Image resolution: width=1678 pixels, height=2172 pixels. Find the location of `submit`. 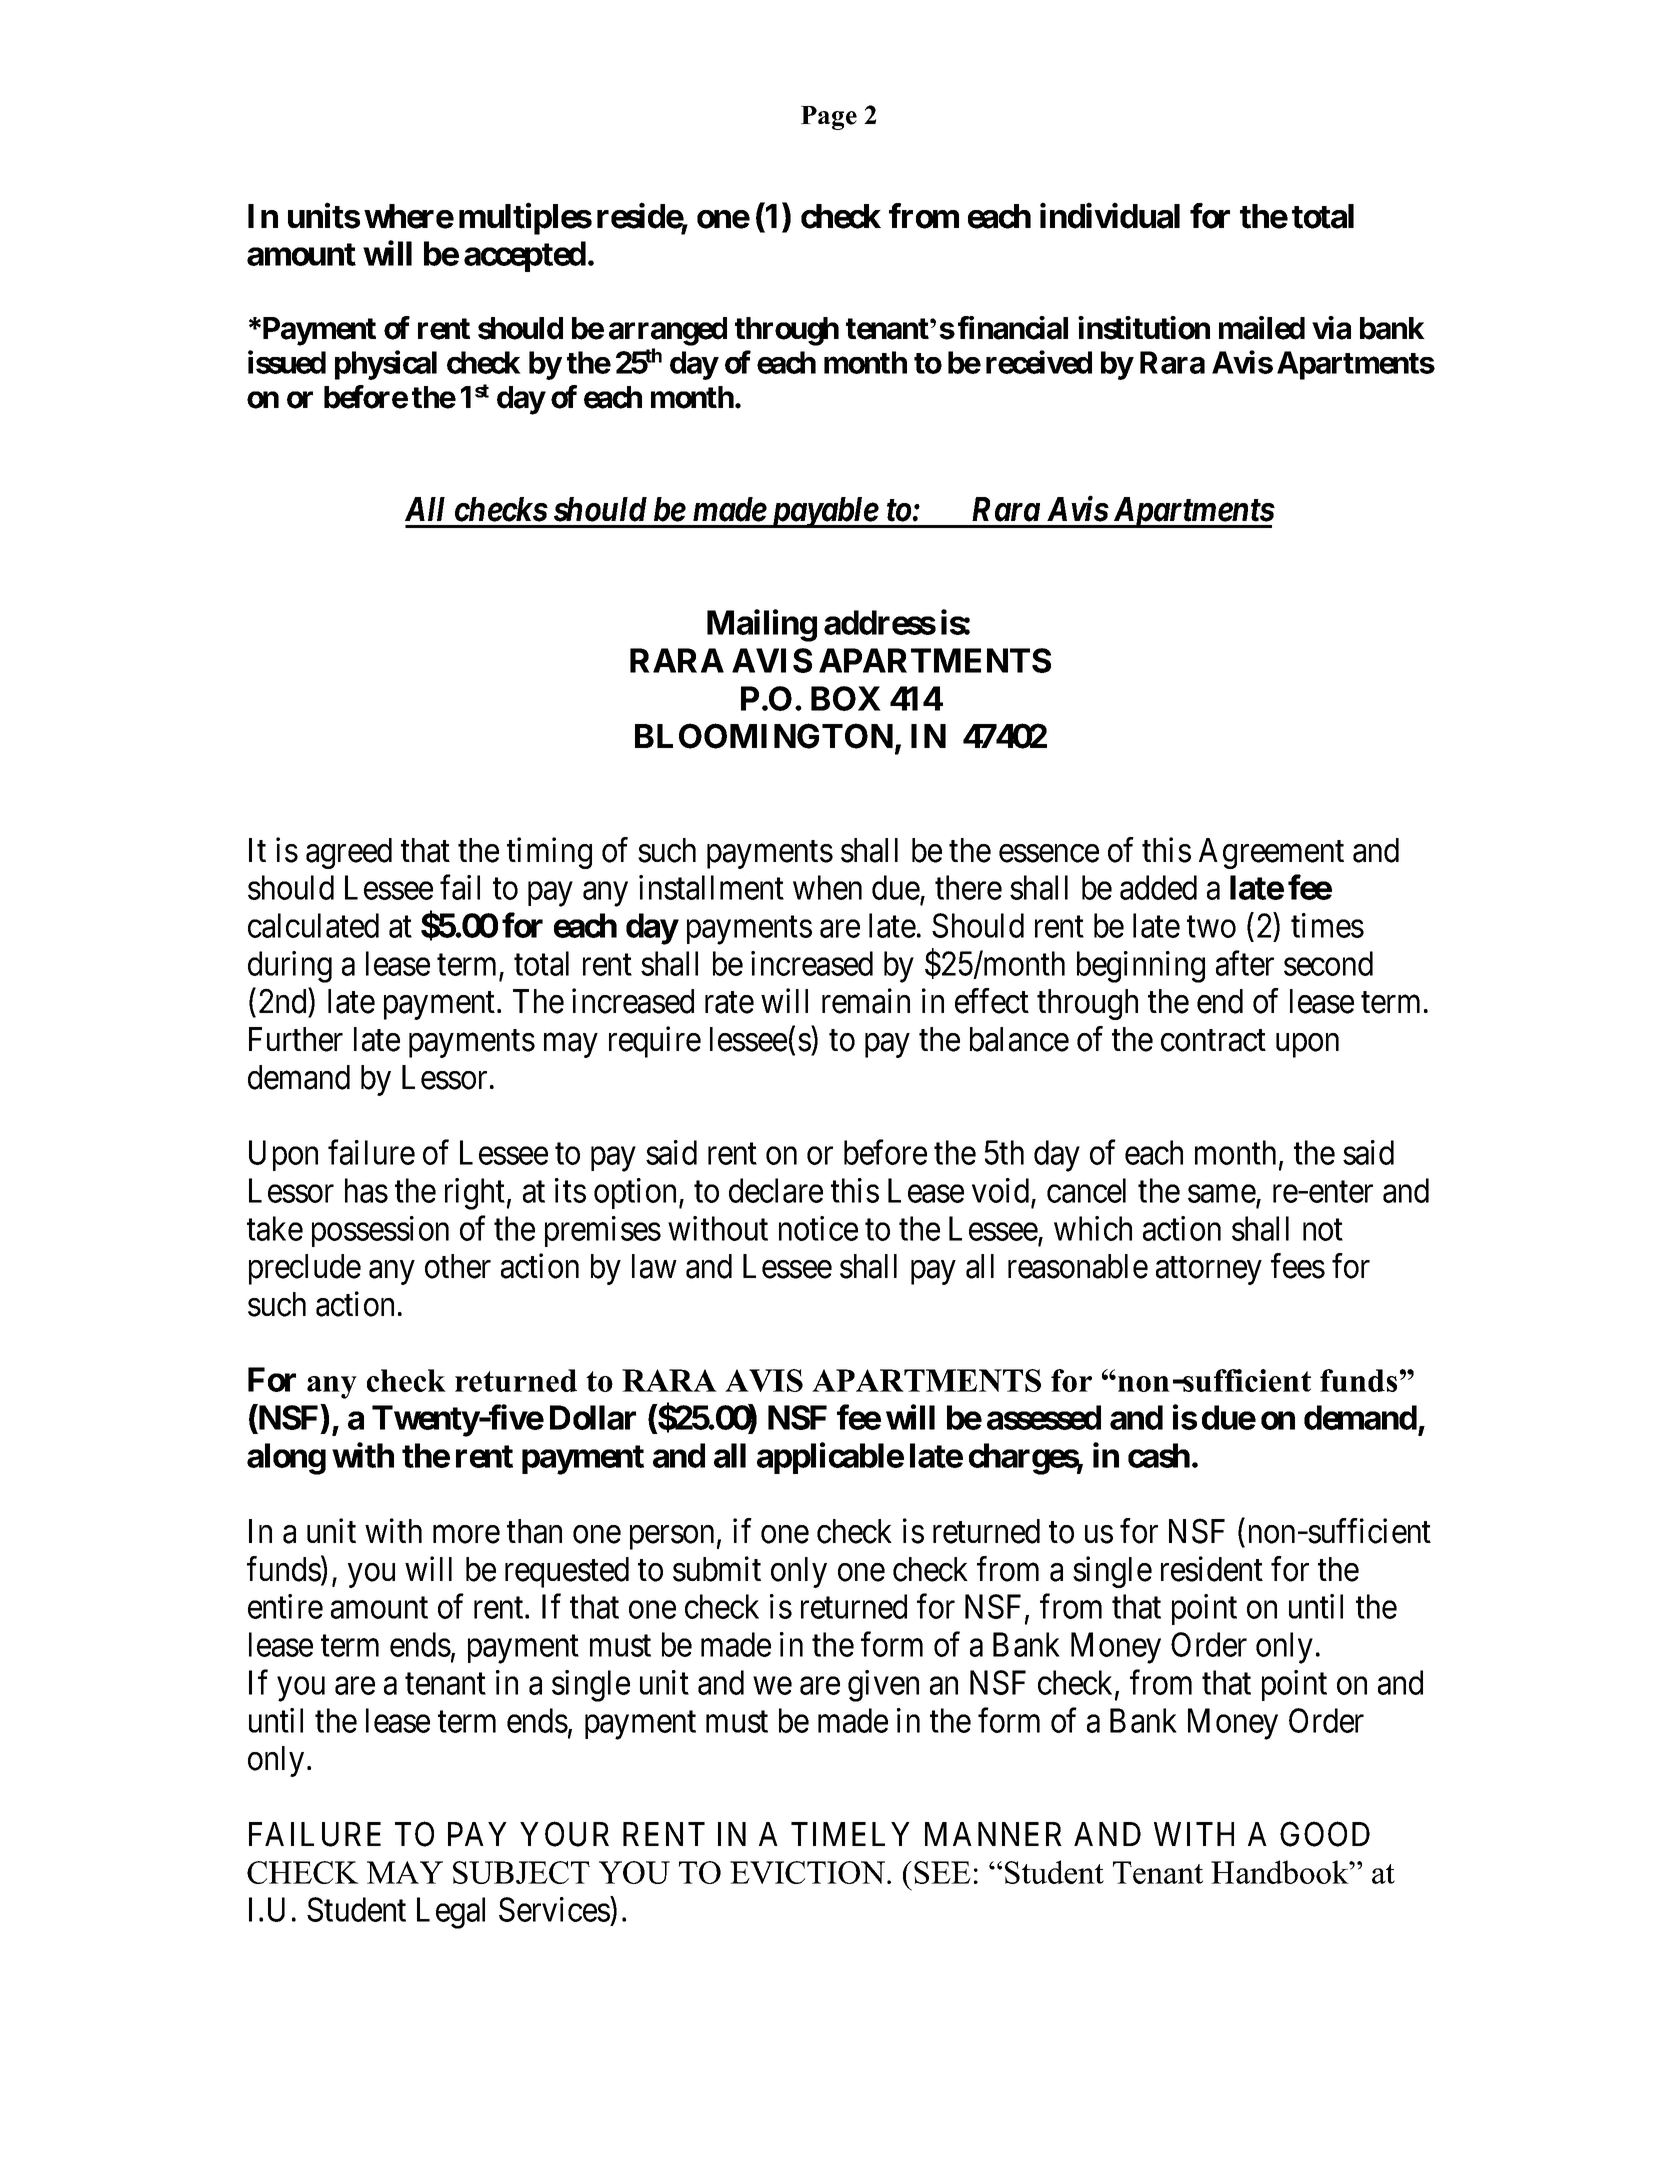

submit is located at coordinates (717, 1569).
